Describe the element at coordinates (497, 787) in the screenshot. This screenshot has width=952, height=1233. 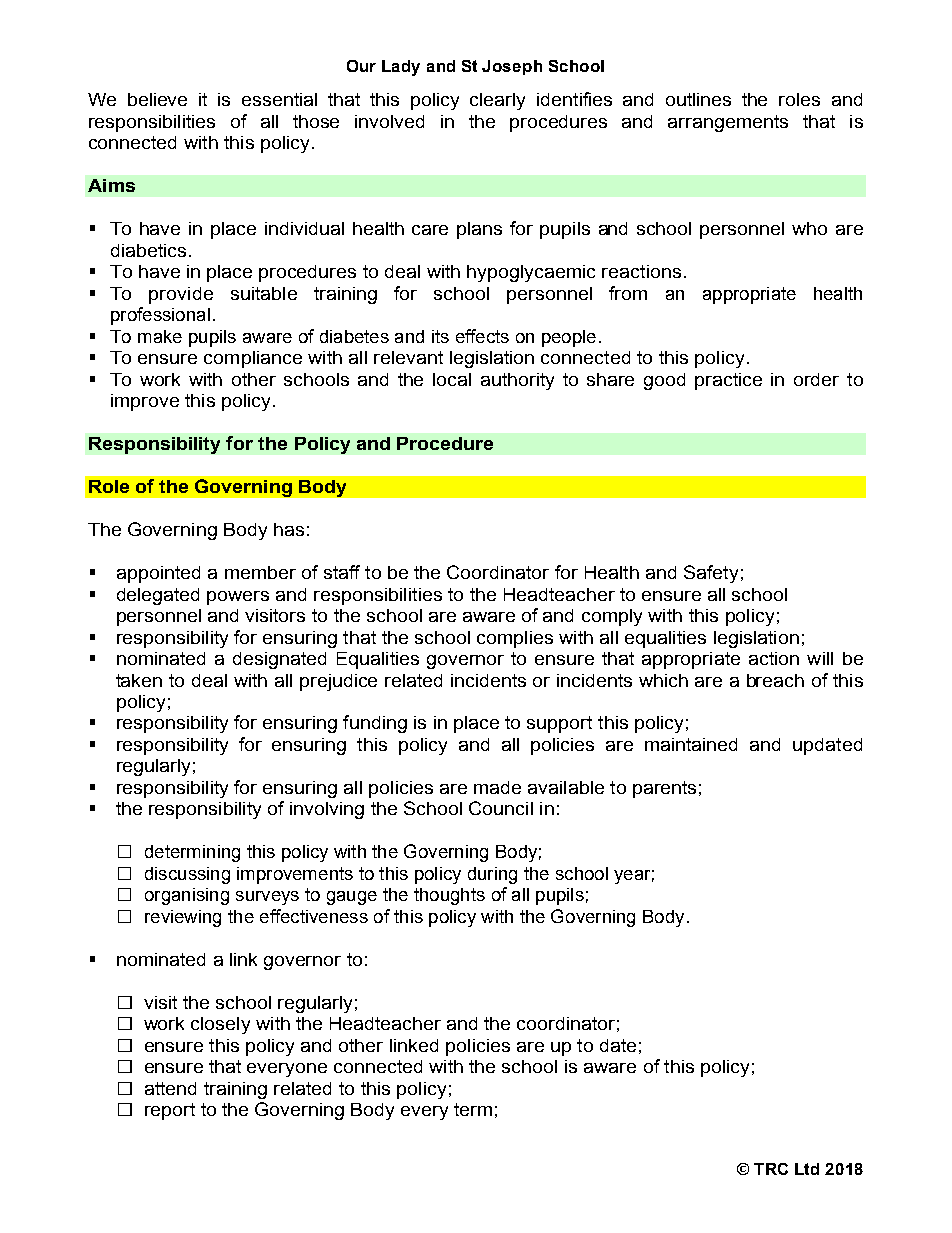
I see `made` at that location.
